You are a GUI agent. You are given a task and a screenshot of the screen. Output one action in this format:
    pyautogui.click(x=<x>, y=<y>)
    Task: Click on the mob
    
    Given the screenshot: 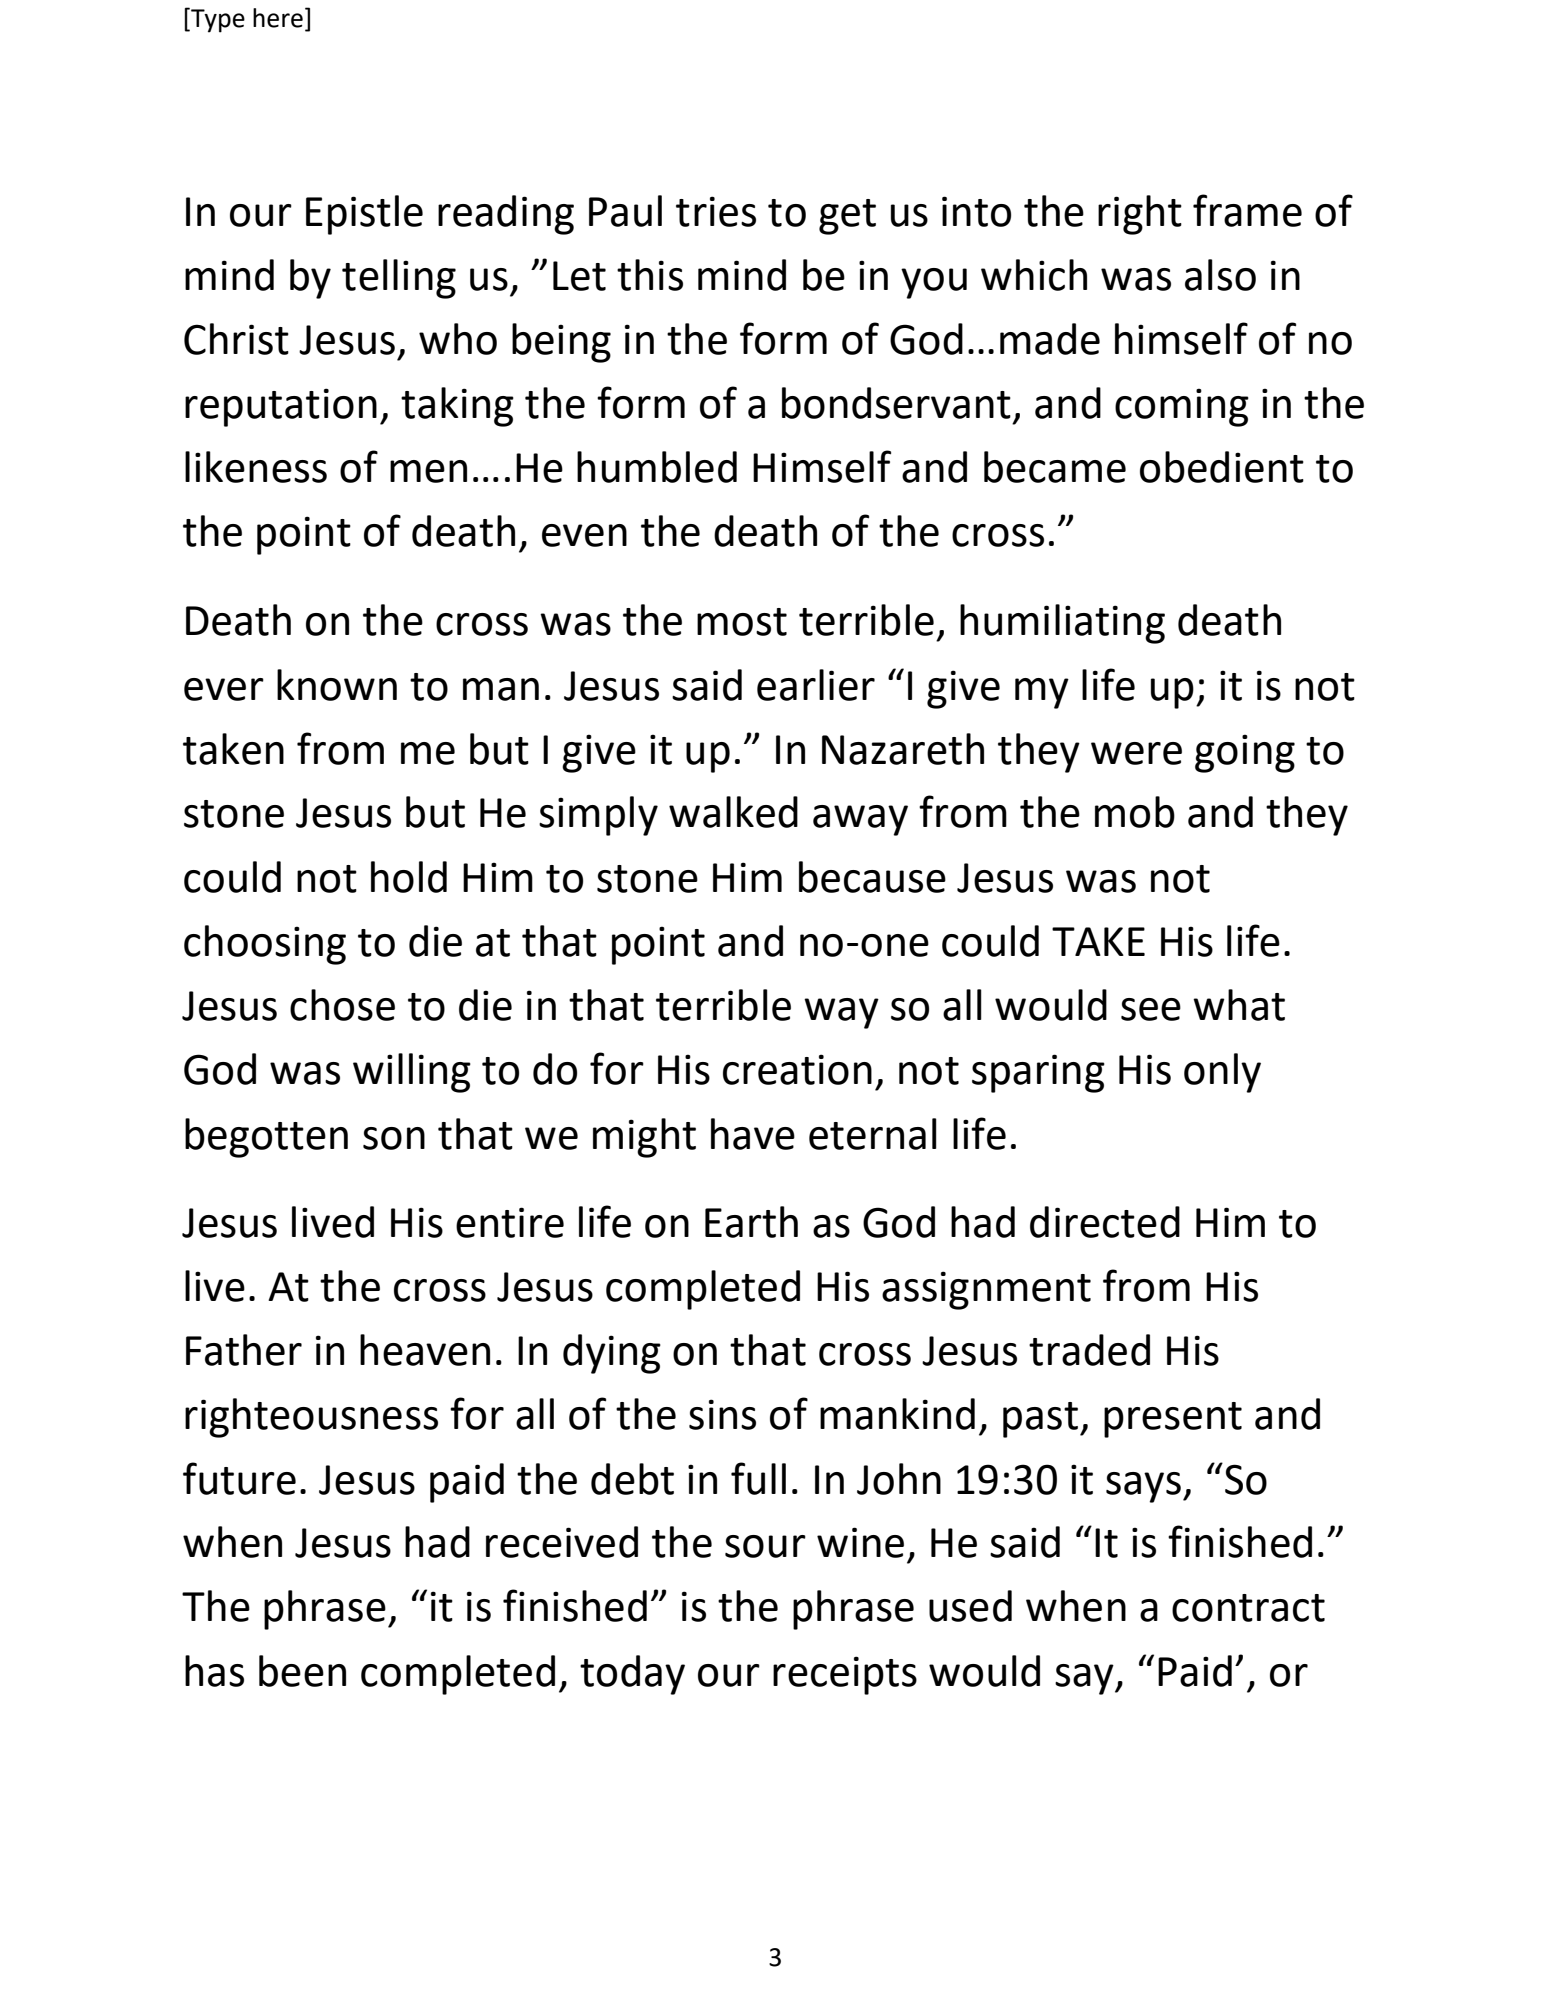 What is the action you would take?
    pyautogui.click(x=1135, y=812)
